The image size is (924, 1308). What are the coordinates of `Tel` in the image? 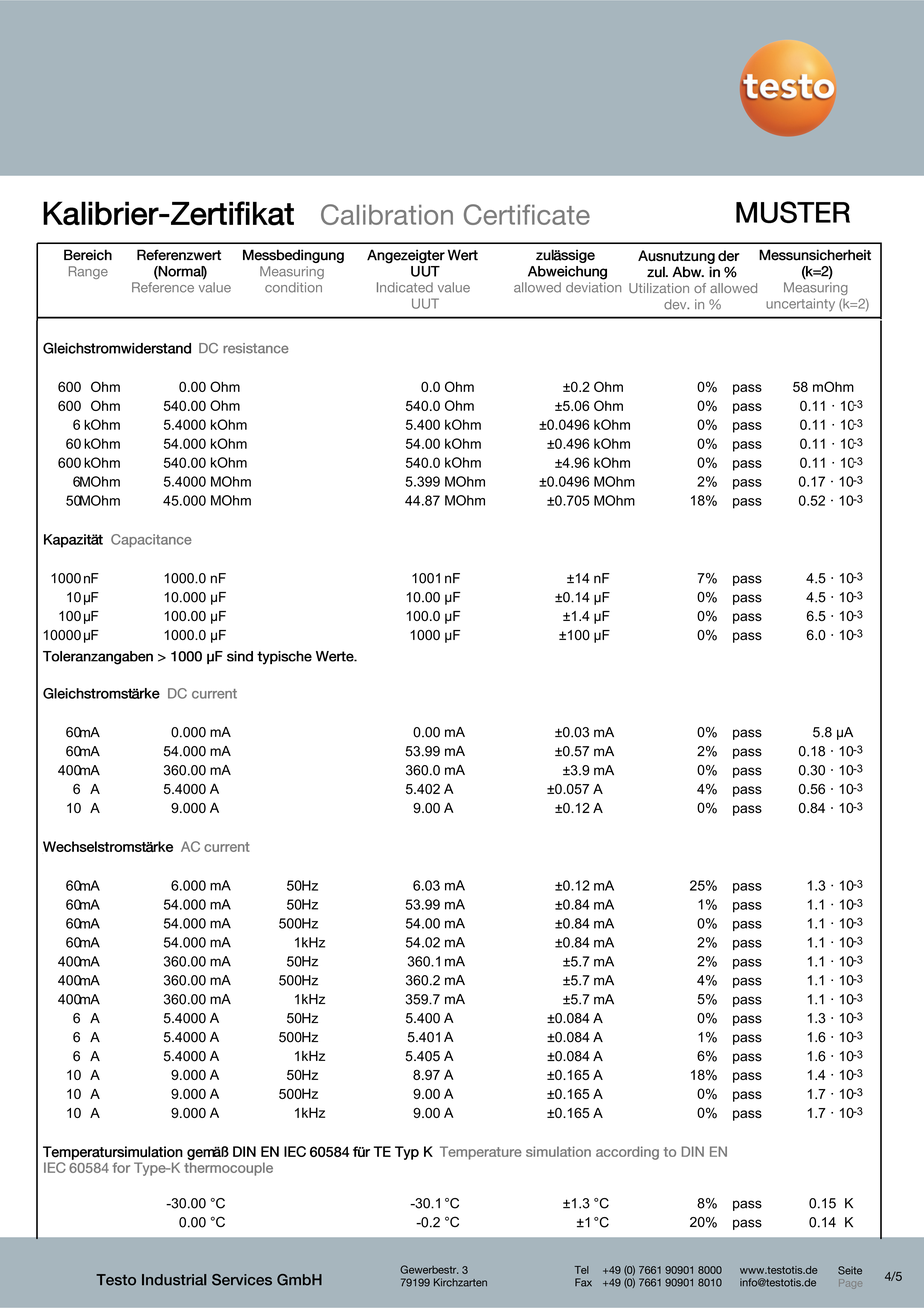 It's located at (582, 1270).
